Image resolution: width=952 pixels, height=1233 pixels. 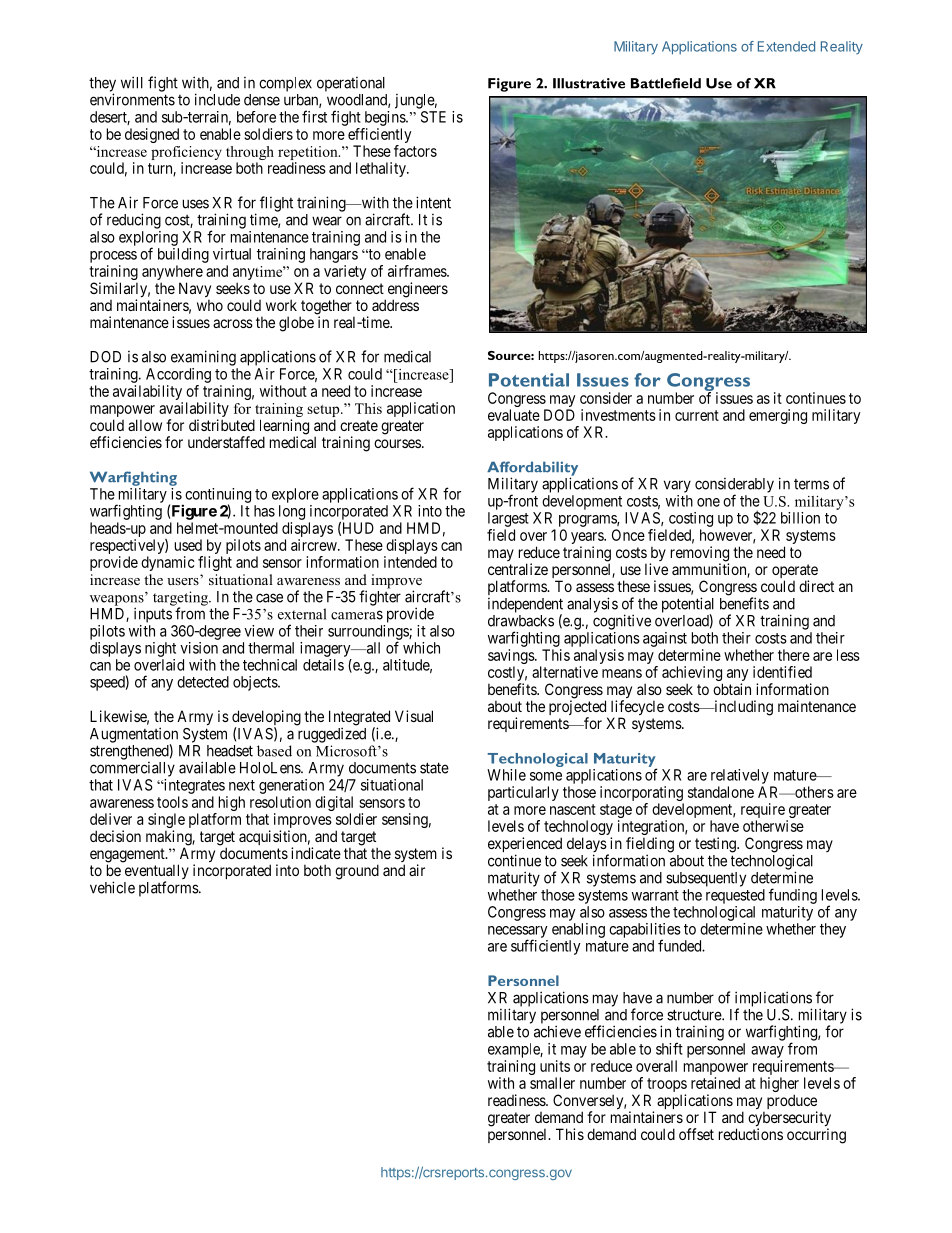 What do you see at coordinates (732, 689) in the screenshot?
I see `obtain` at bounding box center [732, 689].
